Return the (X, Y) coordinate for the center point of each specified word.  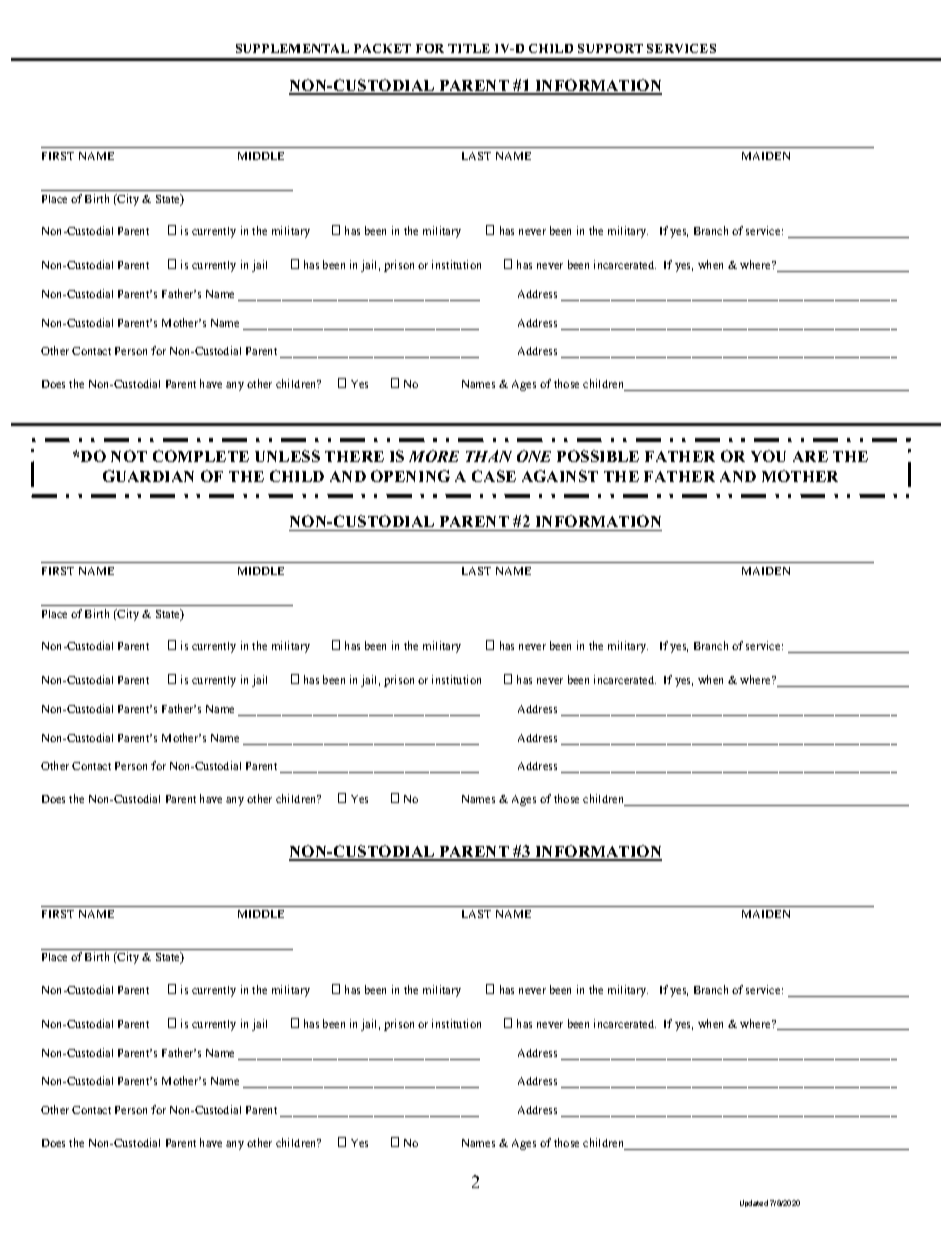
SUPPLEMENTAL (292, 48)
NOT (129, 456)
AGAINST (560, 476)
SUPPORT (610, 48)
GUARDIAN (148, 476)
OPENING (410, 476)
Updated (754, 1203)
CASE (494, 476)
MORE (434, 456)
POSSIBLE (598, 456)
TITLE (469, 48)
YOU (768, 456)
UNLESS (287, 456)
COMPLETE (201, 456)
